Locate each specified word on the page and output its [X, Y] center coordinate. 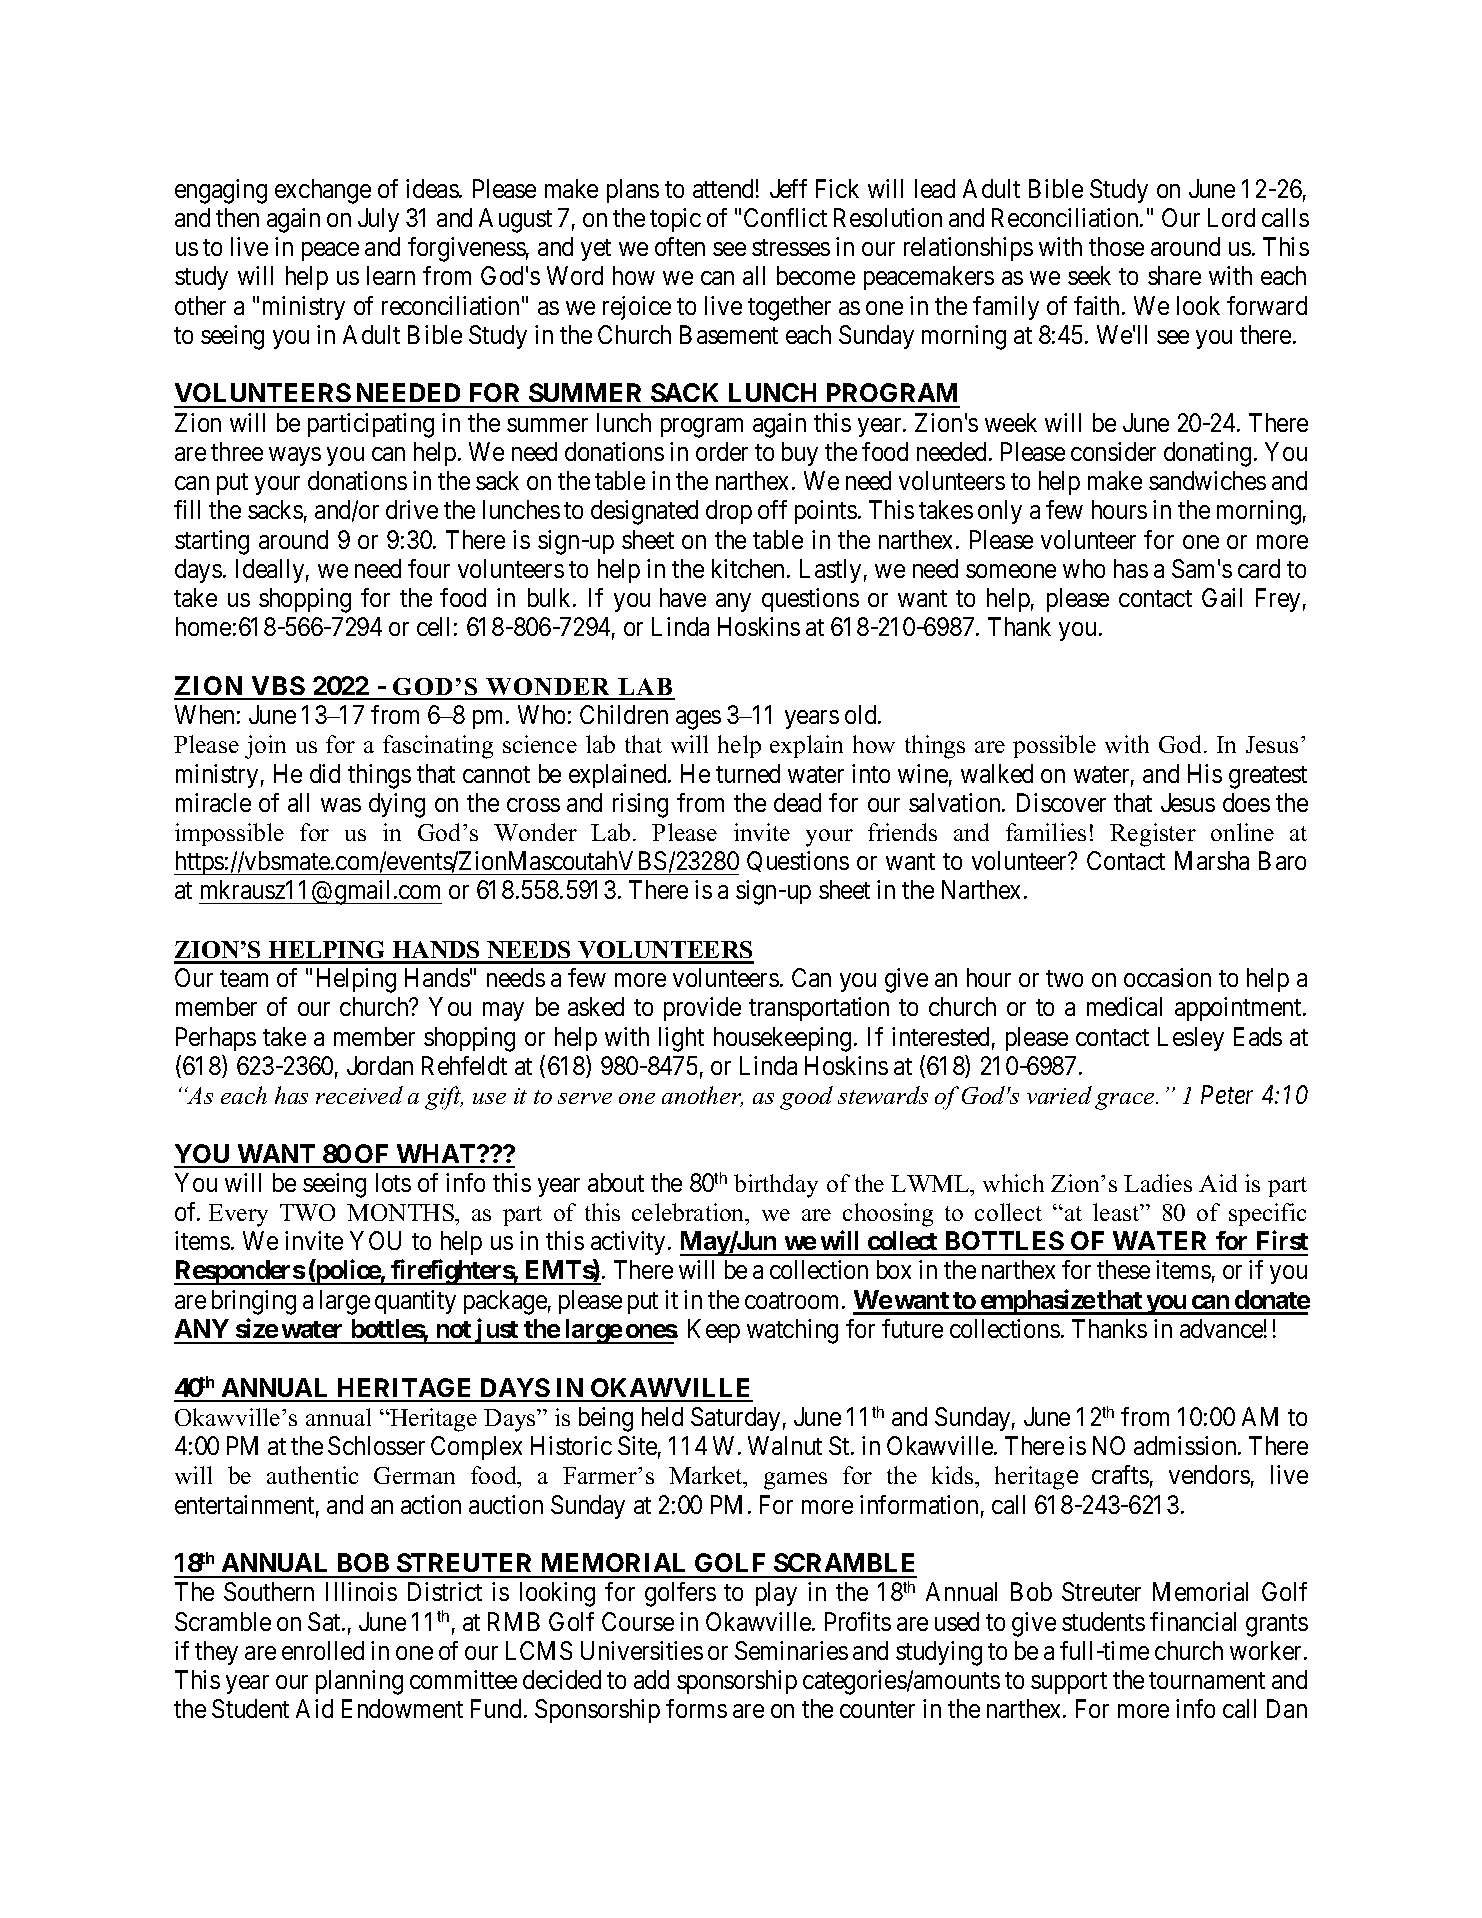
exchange [323, 191]
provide [702, 1009]
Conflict [785, 217]
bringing [254, 1302]
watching [792, 1331]
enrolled [323, 1650]
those [1116, 246]
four [429, 568]
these [1123, 1269]
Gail [1222, 597]
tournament [1207, 1680]
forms [696, 1708]
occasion [1167, 977]
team [244, 978]
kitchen [748, 568]
